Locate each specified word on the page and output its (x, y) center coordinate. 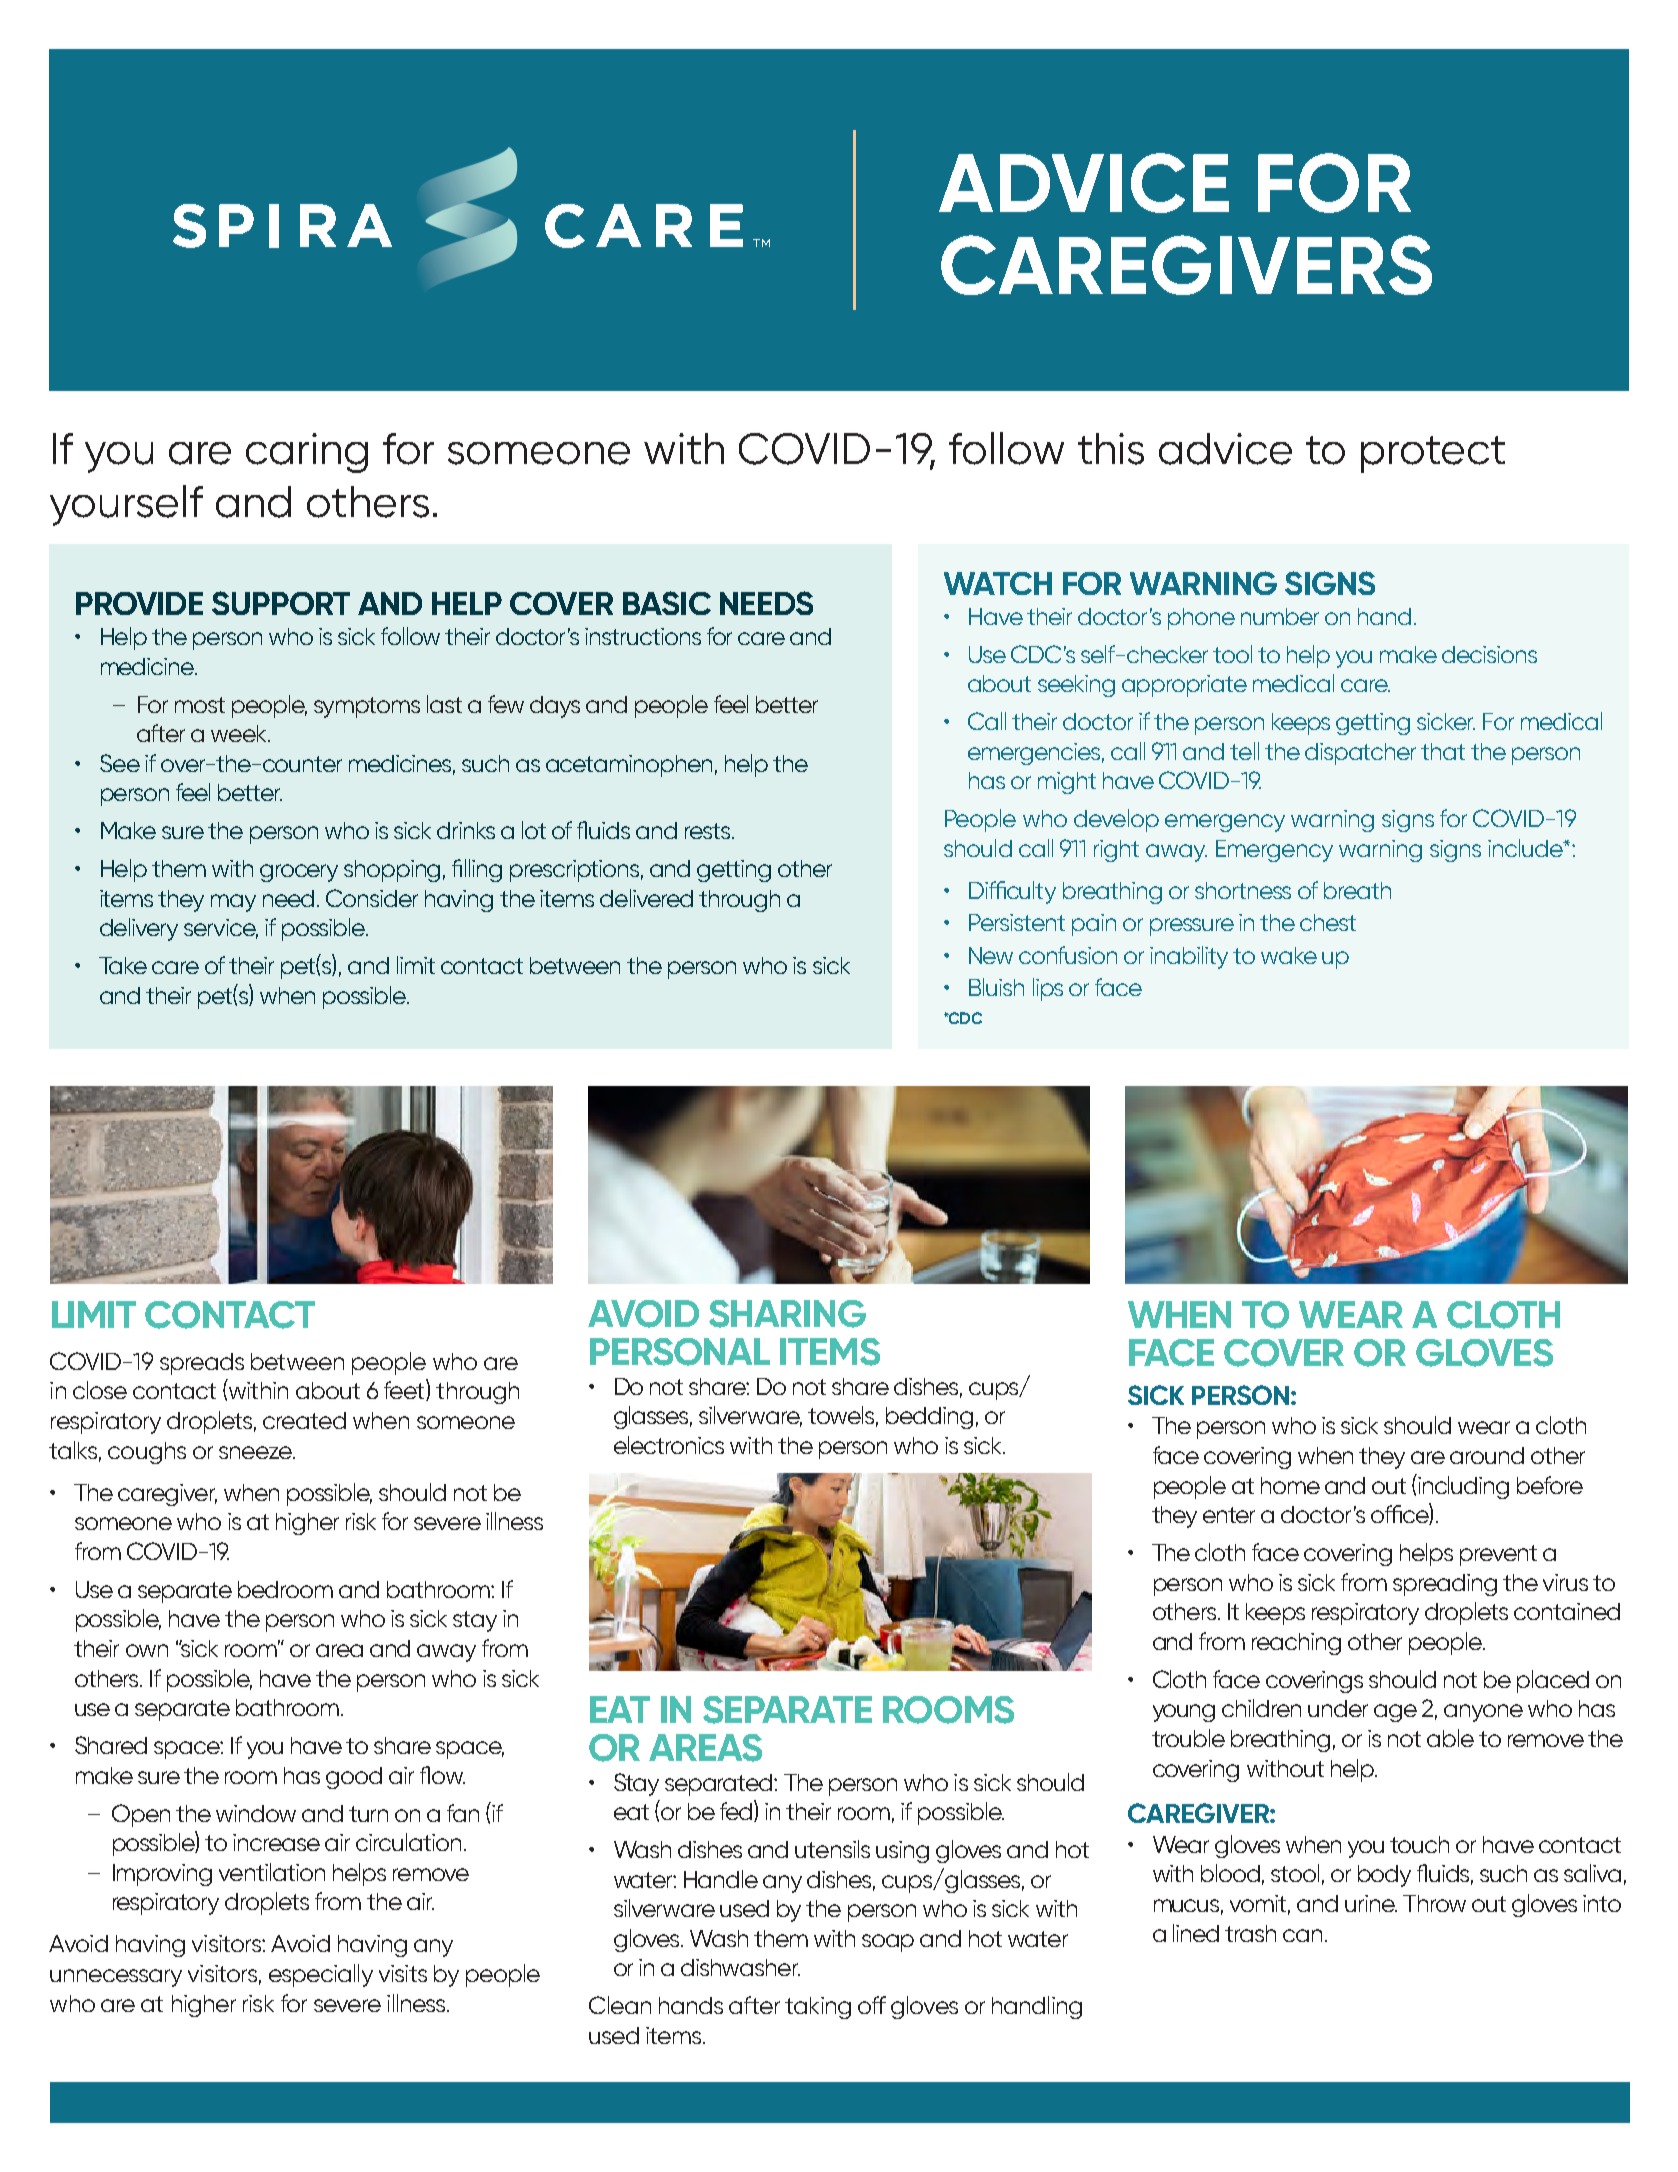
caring (307, 453)
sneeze (256, 1452)
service (221, 929)
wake (1289, 955)
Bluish (996, 987)
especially (321, 1975)
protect (1433, 454)
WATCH (998, 583)
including (1463, 1487)
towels (843, 1416)
